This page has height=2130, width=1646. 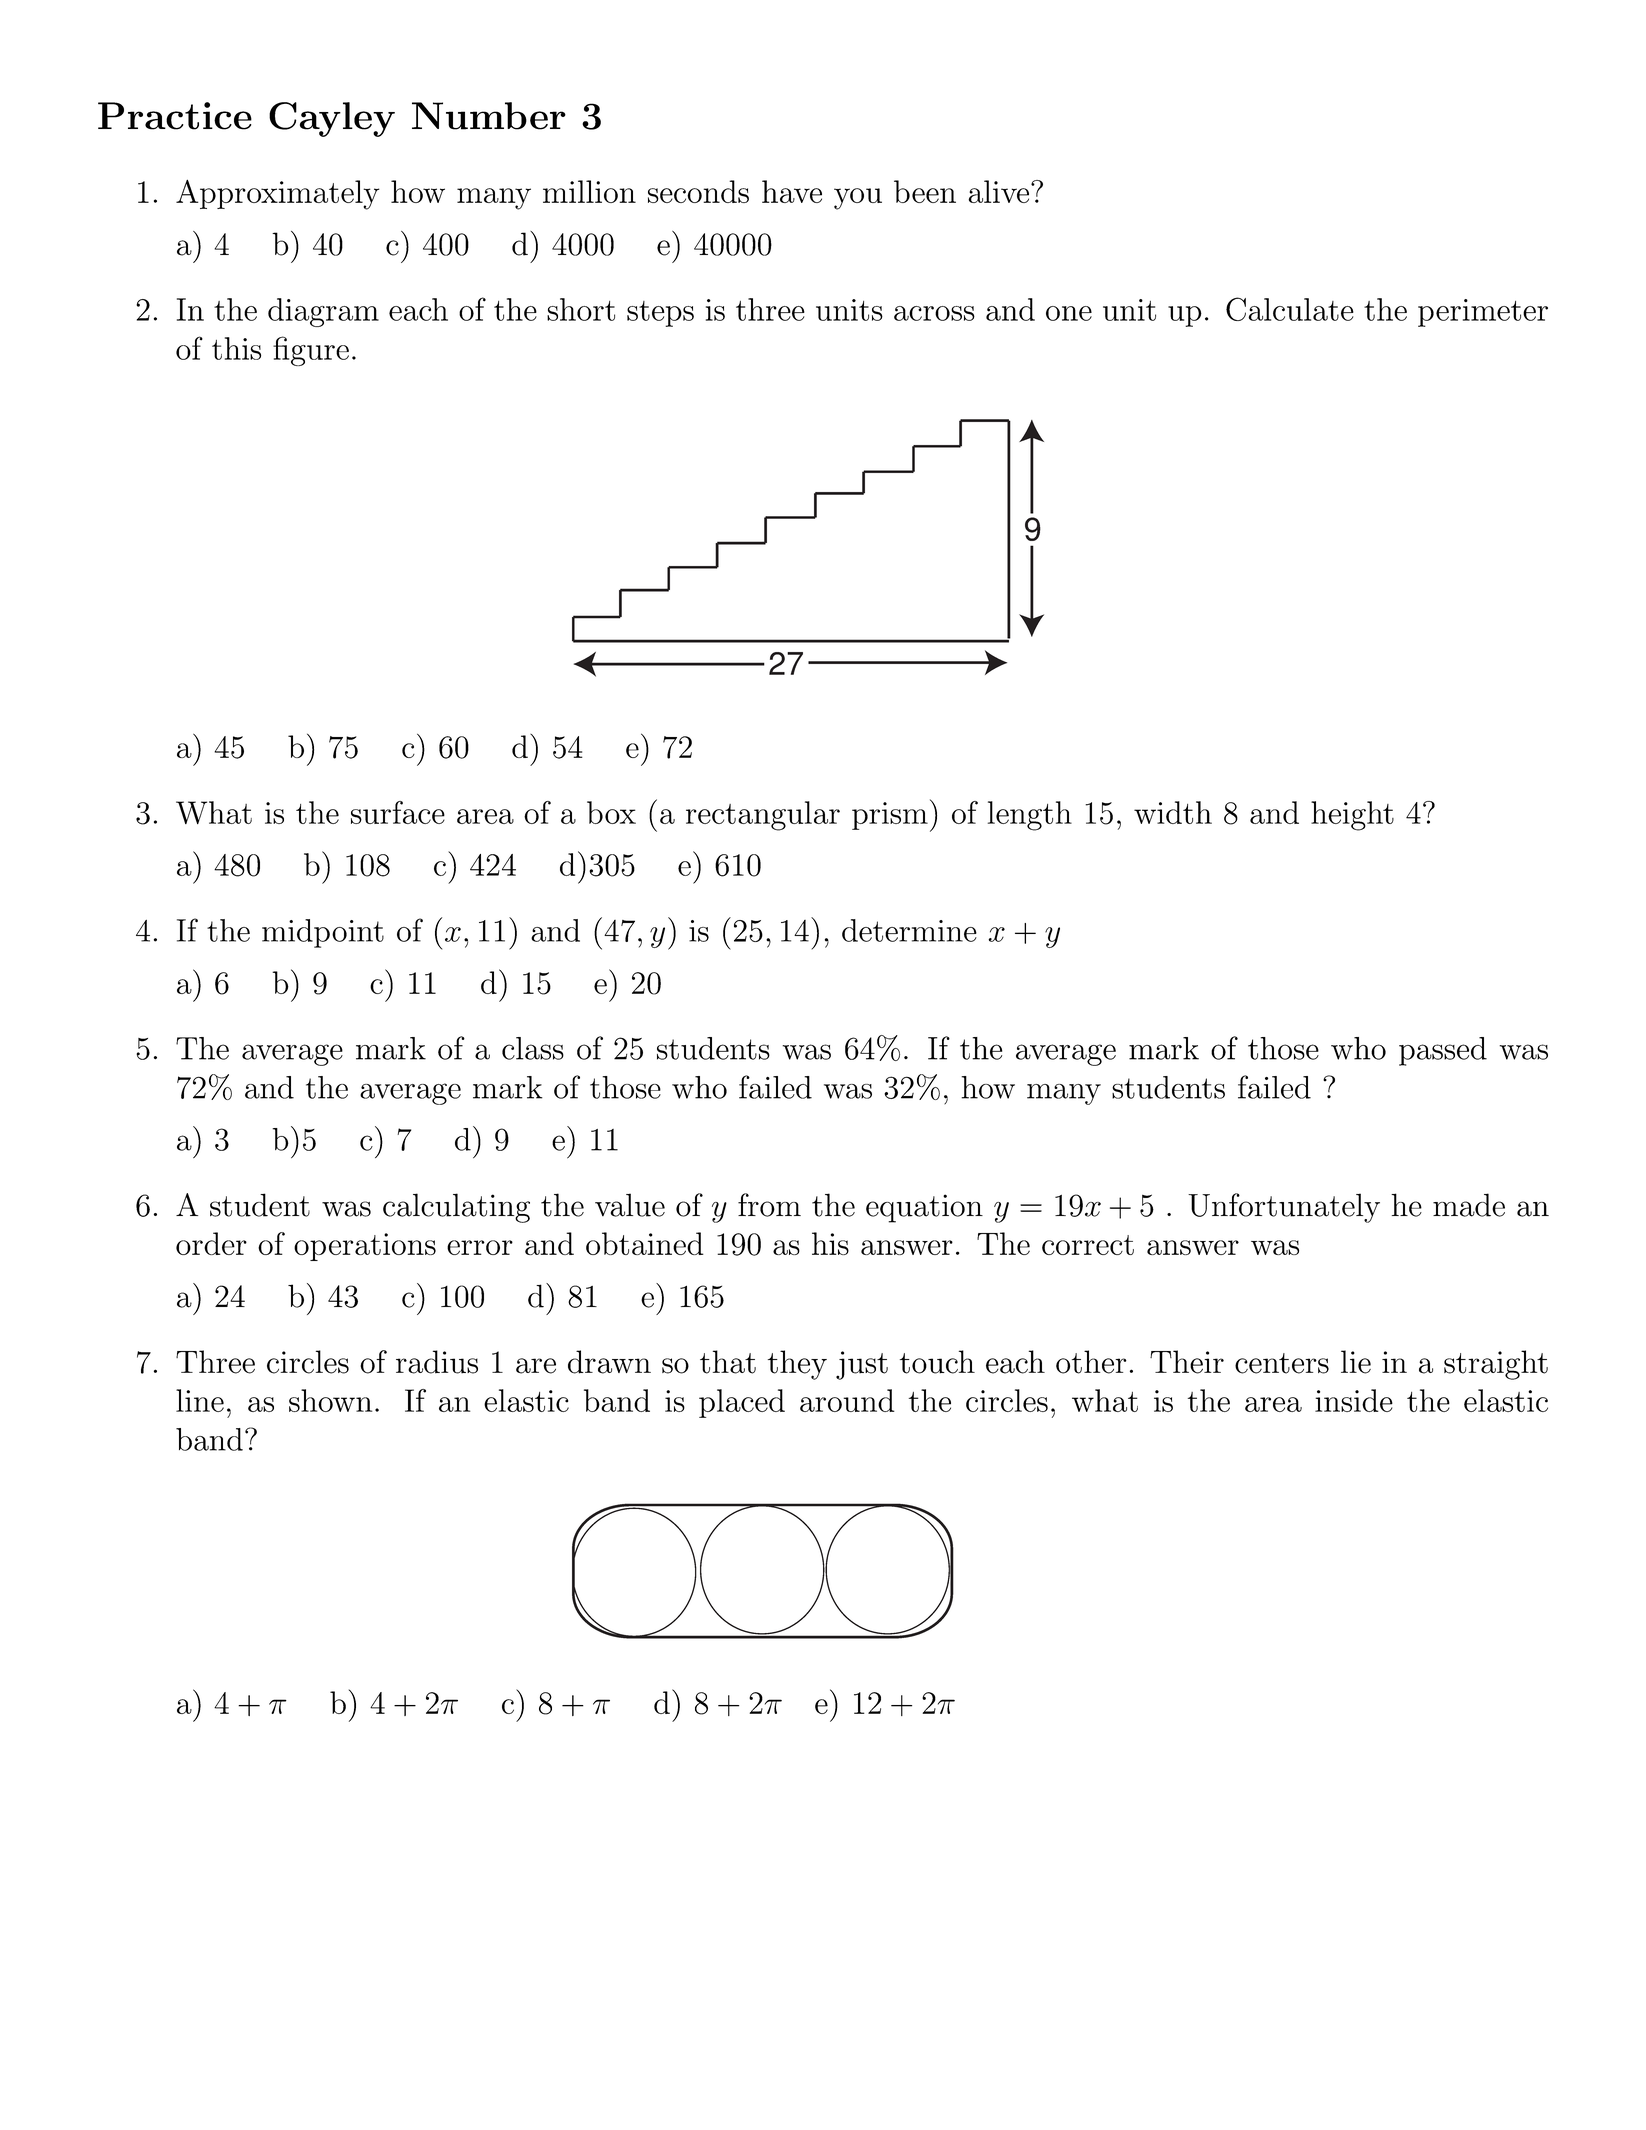 I want to click on Calculate, so click(x=1290, y=309).
